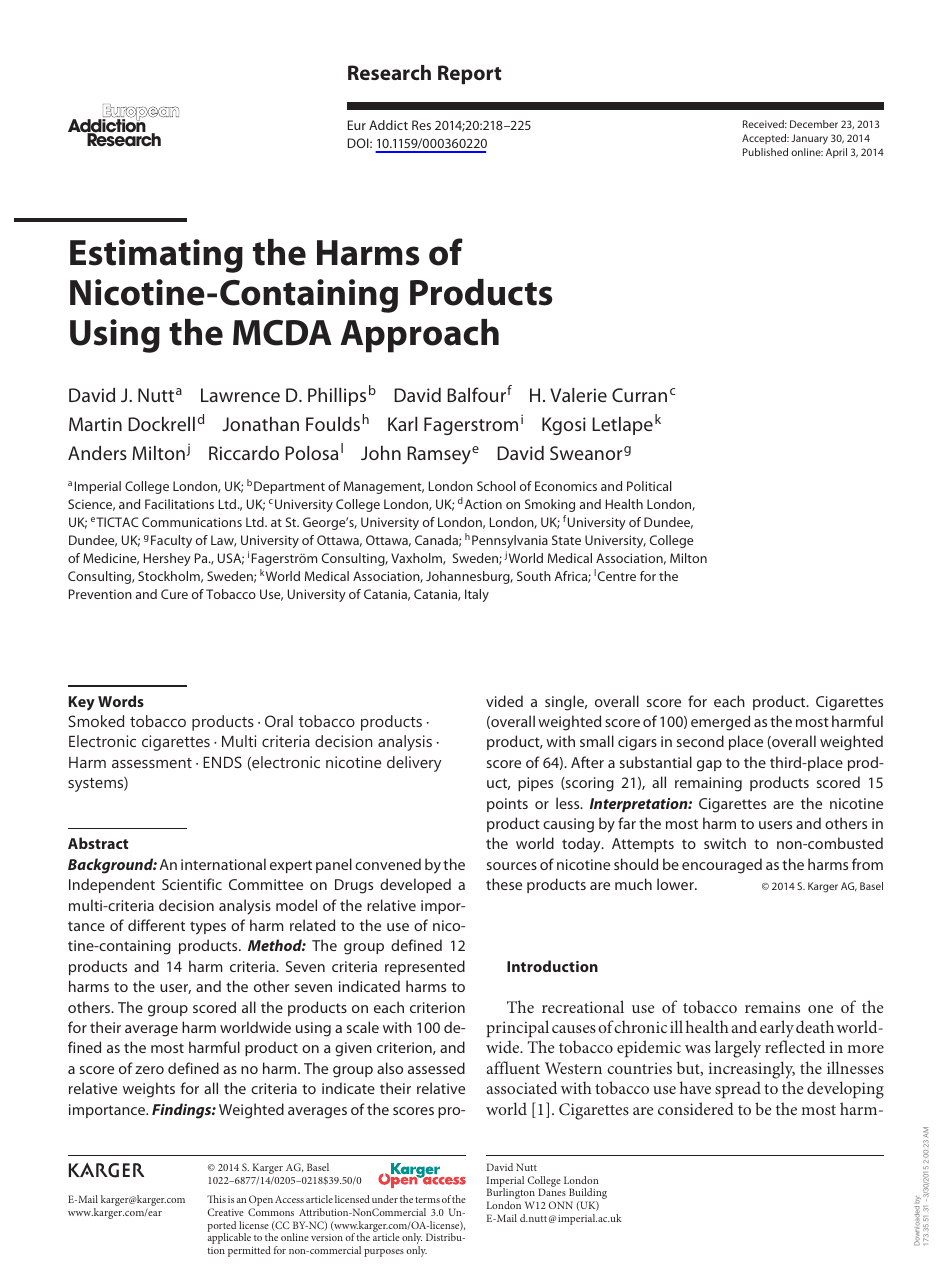  I want to click on Report, so click(469, 74).
